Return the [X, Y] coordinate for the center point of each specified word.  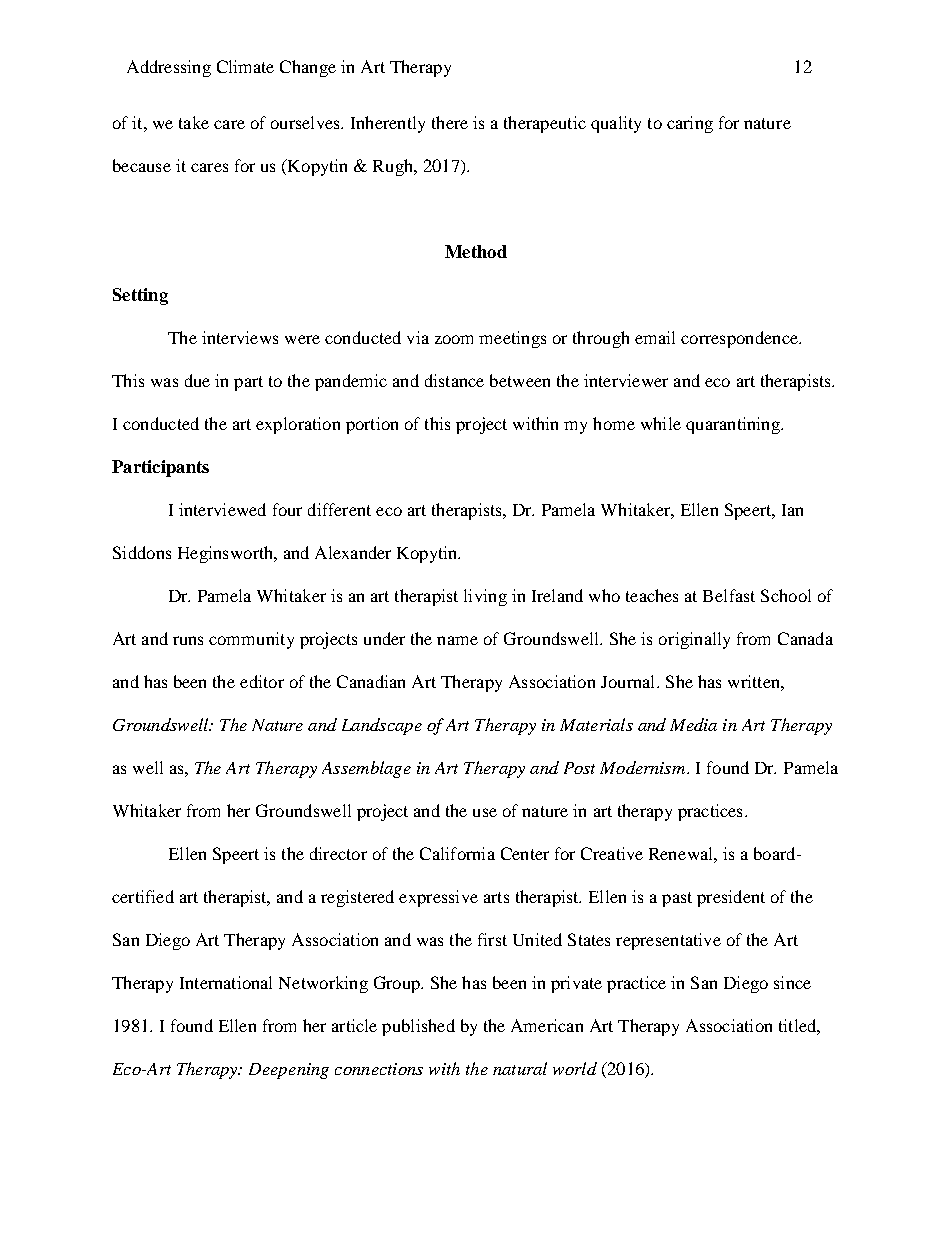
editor [262, 681]
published [418, 1027]
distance [454, 380]
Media [693, 724]
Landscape [382, 726]
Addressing [169, 68]
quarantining [734, 425]
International [226, 982]
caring [690, 124]
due [197, 380]
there [450, 122]
